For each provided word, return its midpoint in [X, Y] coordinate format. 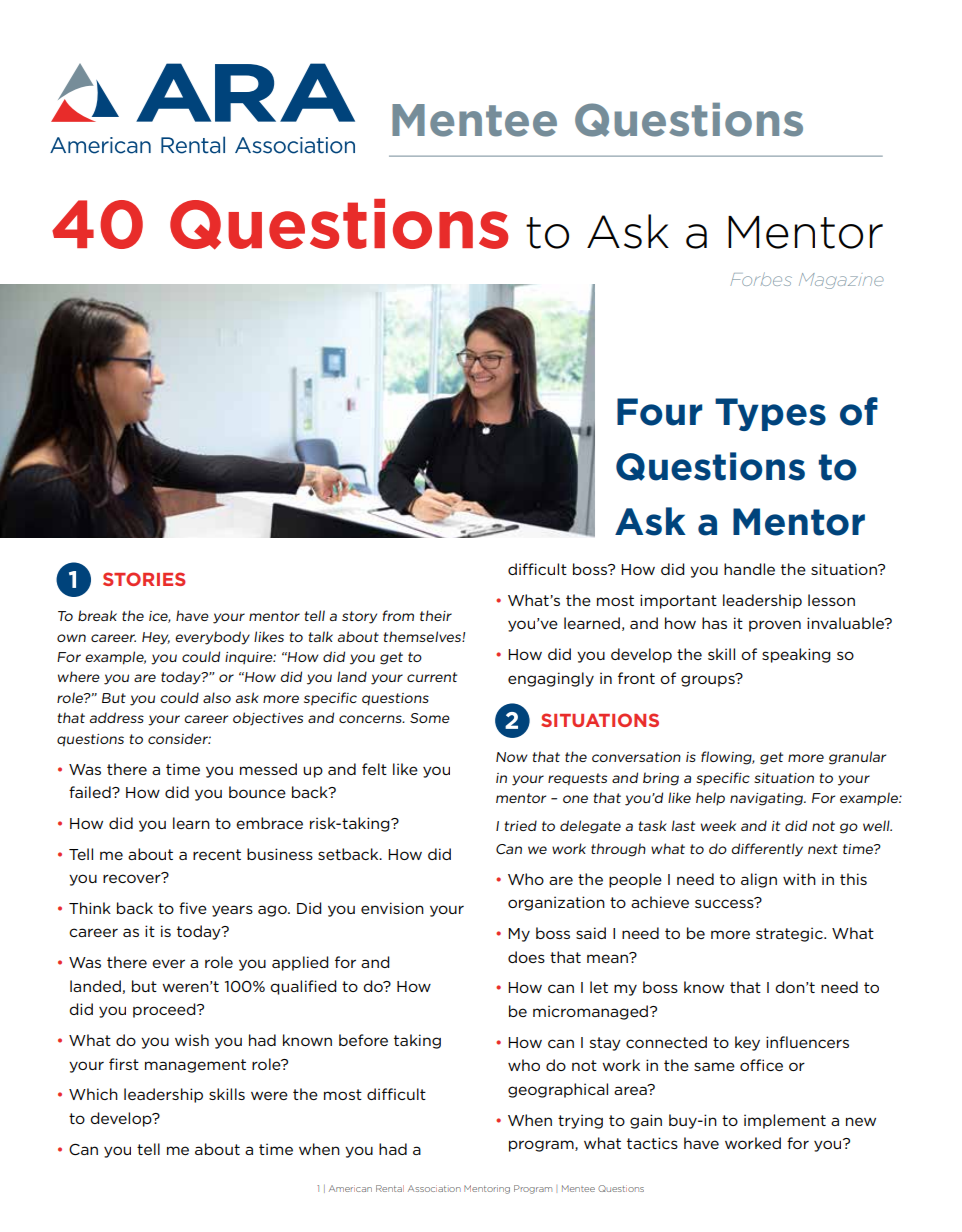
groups [709, 680]
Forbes [761, 279]
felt [374, 769]
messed [268, 769]
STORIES [144, 579]
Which [93, 1094]
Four [659, 412]
